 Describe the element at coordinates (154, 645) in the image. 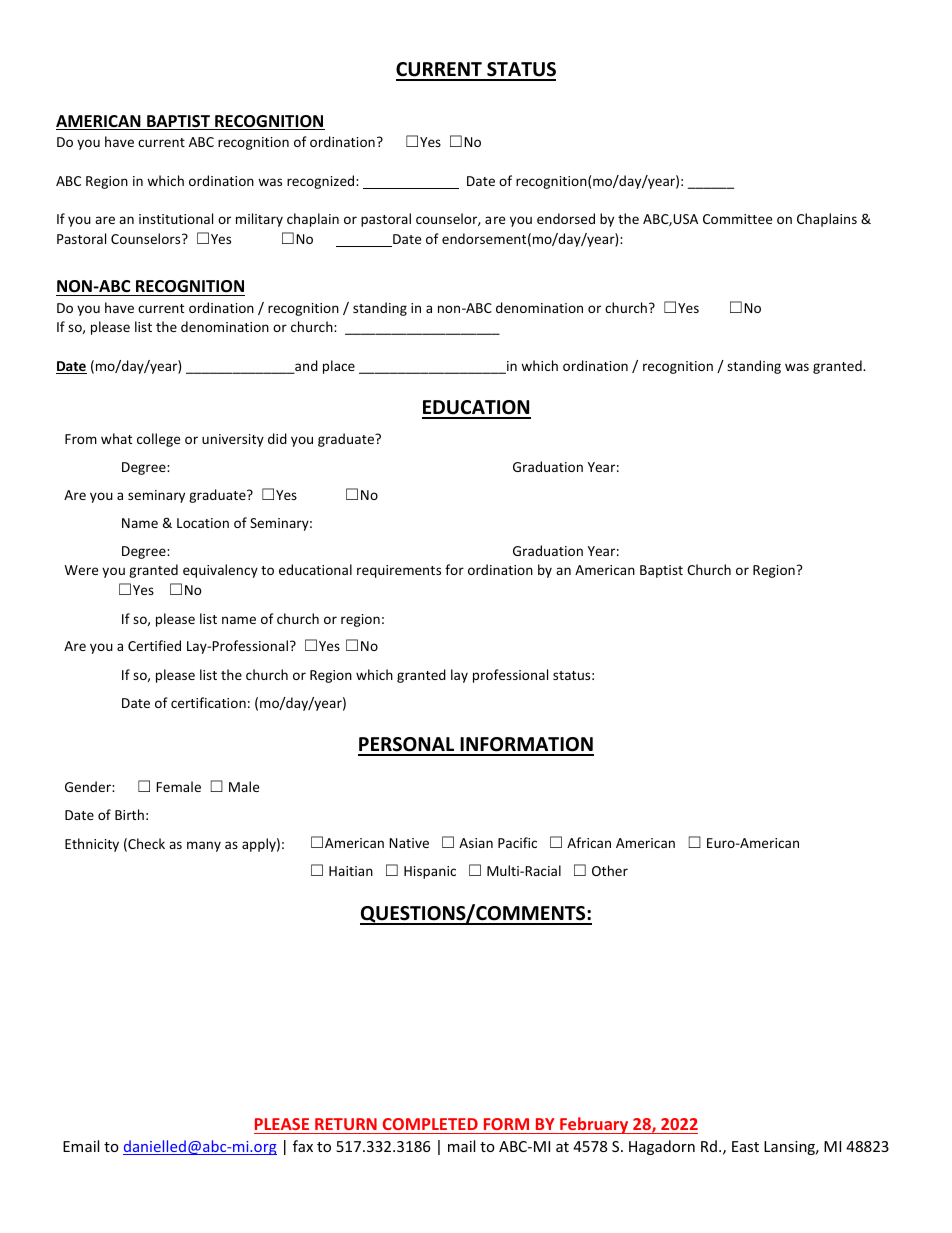

I see `Certified` at that location.
